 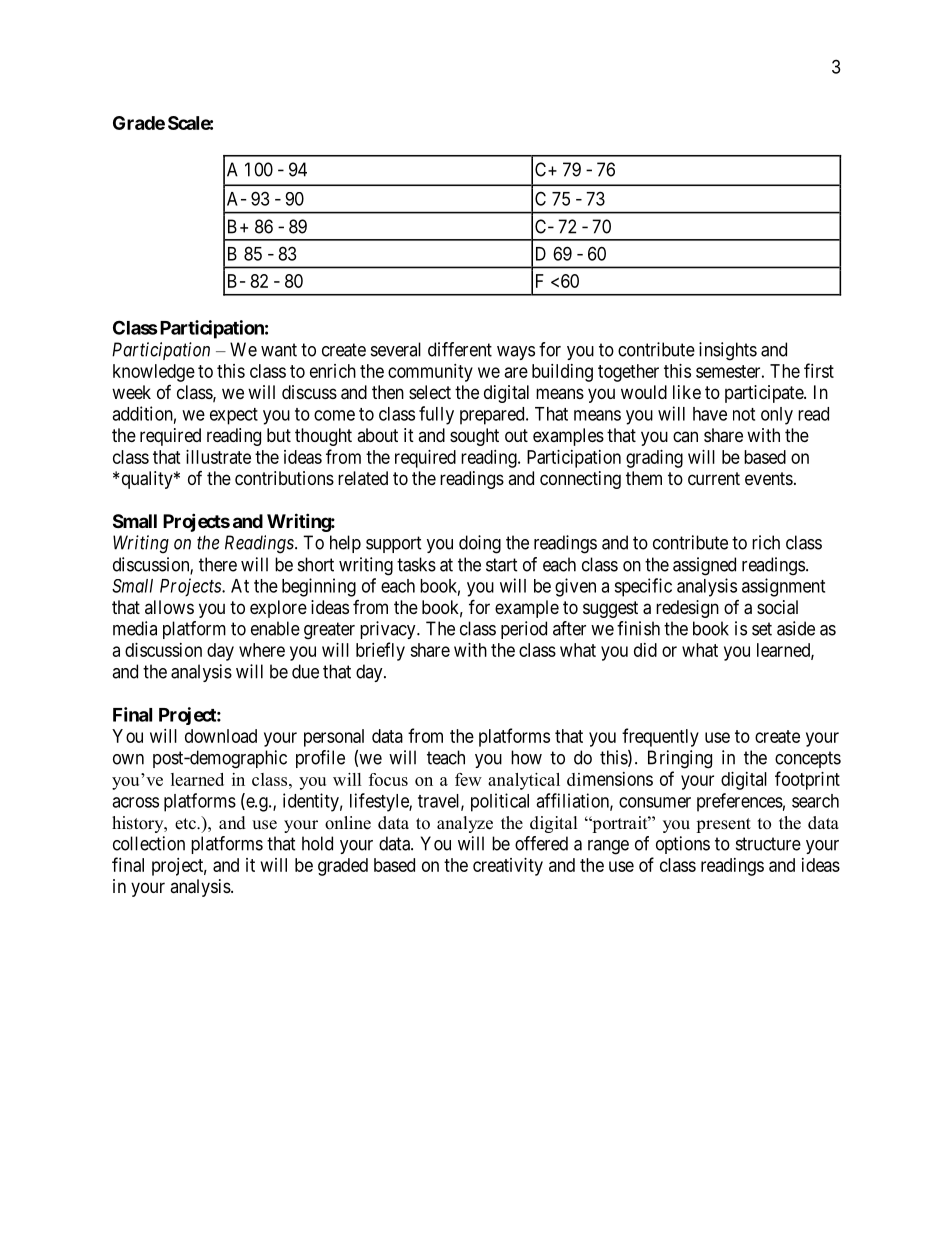 I want to click on knowledge, so click(x=154, y=373).
